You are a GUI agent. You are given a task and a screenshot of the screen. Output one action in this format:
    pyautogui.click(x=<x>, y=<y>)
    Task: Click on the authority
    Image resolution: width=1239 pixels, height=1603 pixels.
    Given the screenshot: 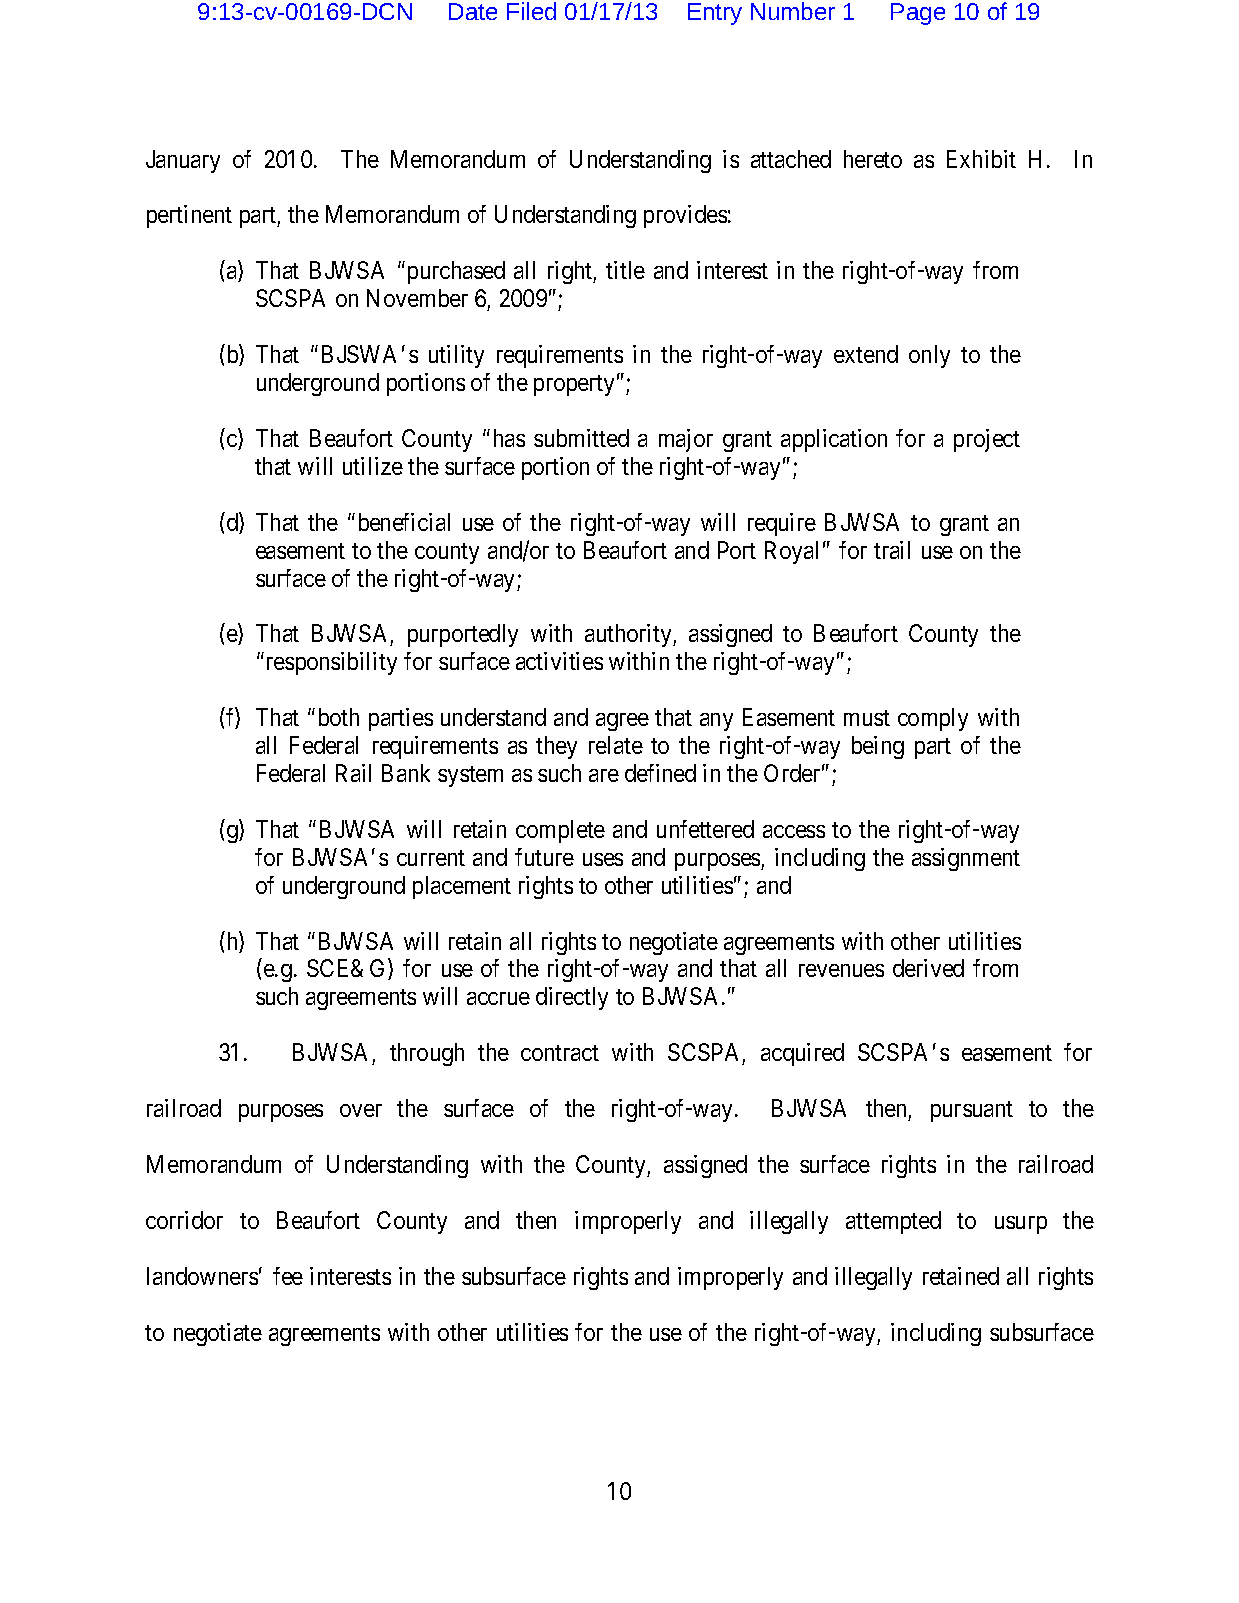 What is the action you would take?
    pyautogui.click(x=629, y=635)
